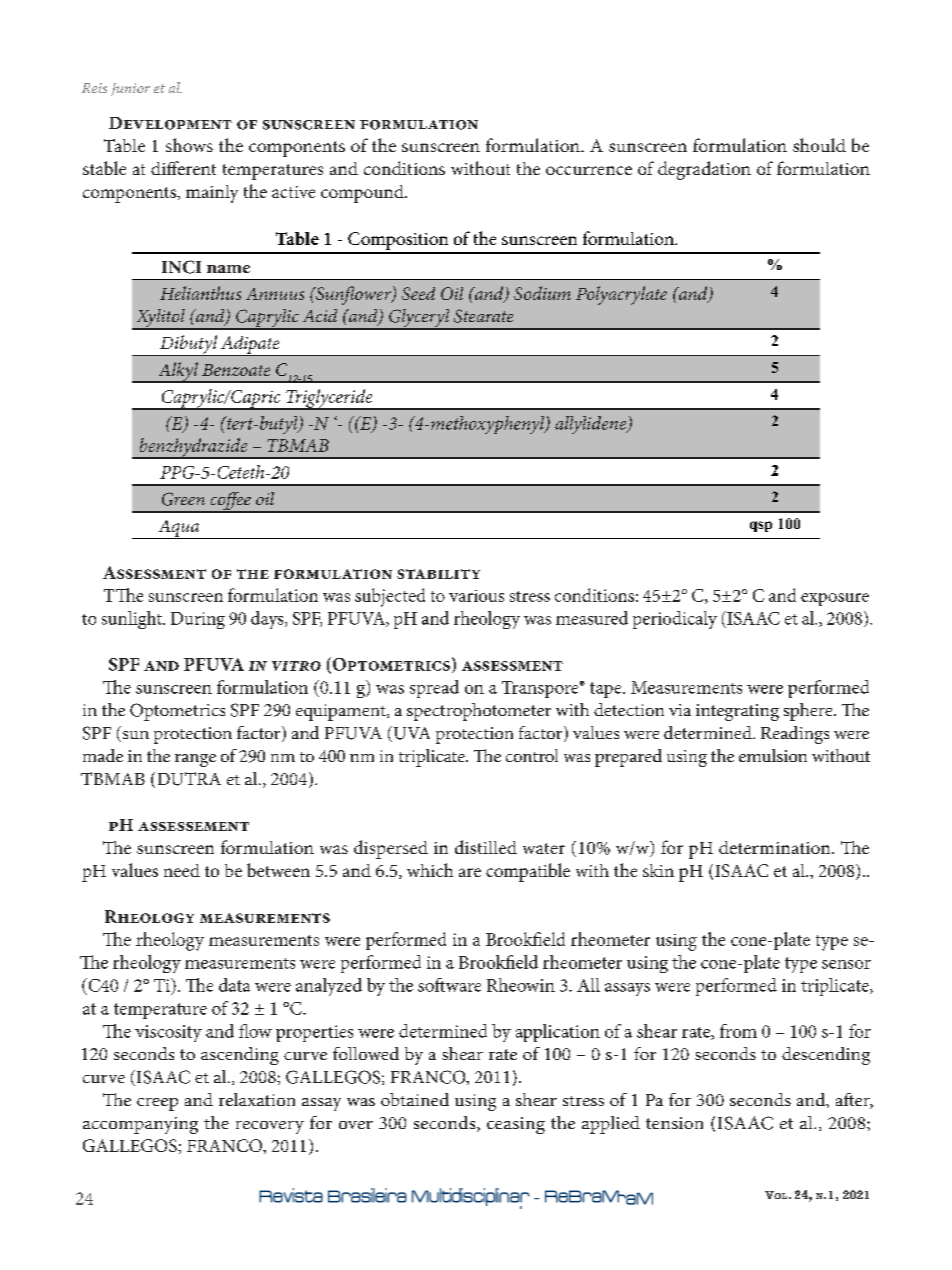  What do you see at coordinates (157, 1104) in the image?
I see `creep` at bounding box center [157, 1104].
